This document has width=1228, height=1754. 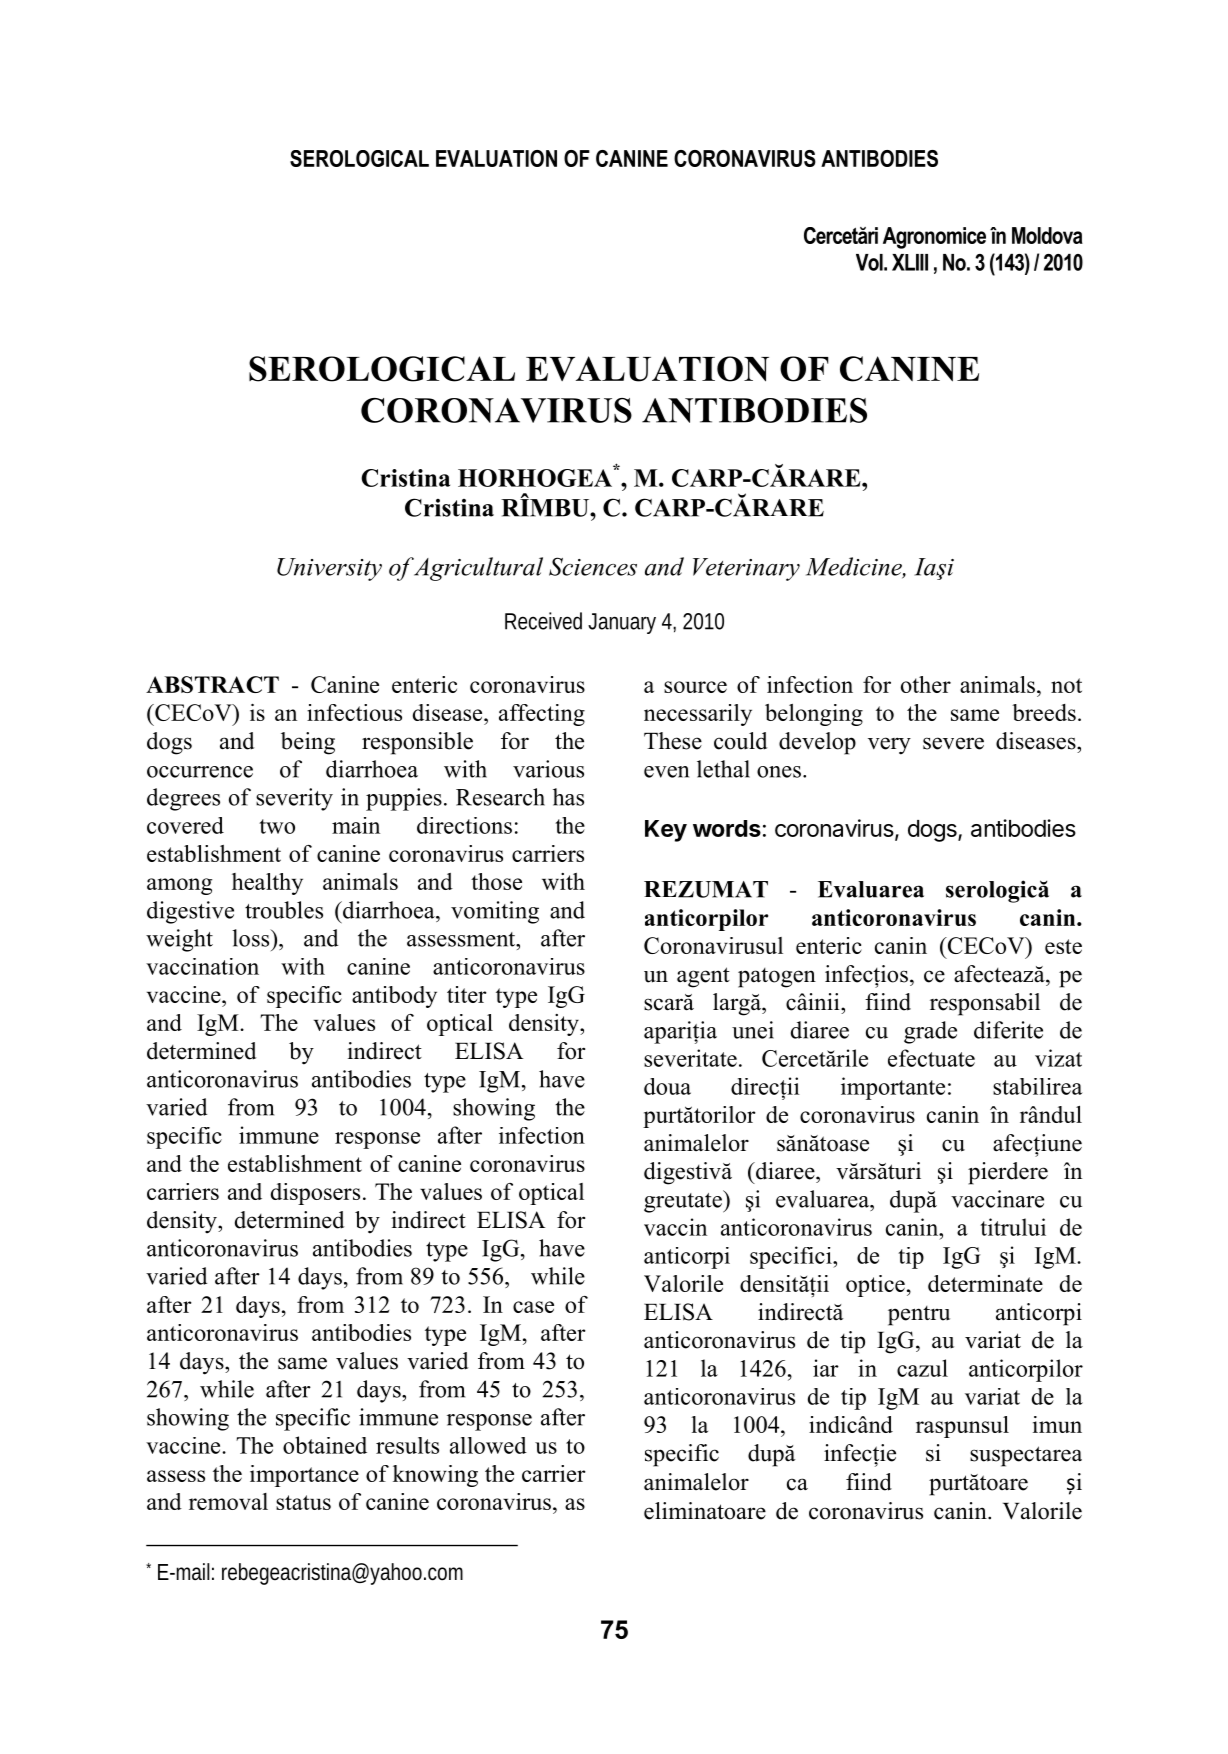 I want to click on January, so click(x=622, y=623).
